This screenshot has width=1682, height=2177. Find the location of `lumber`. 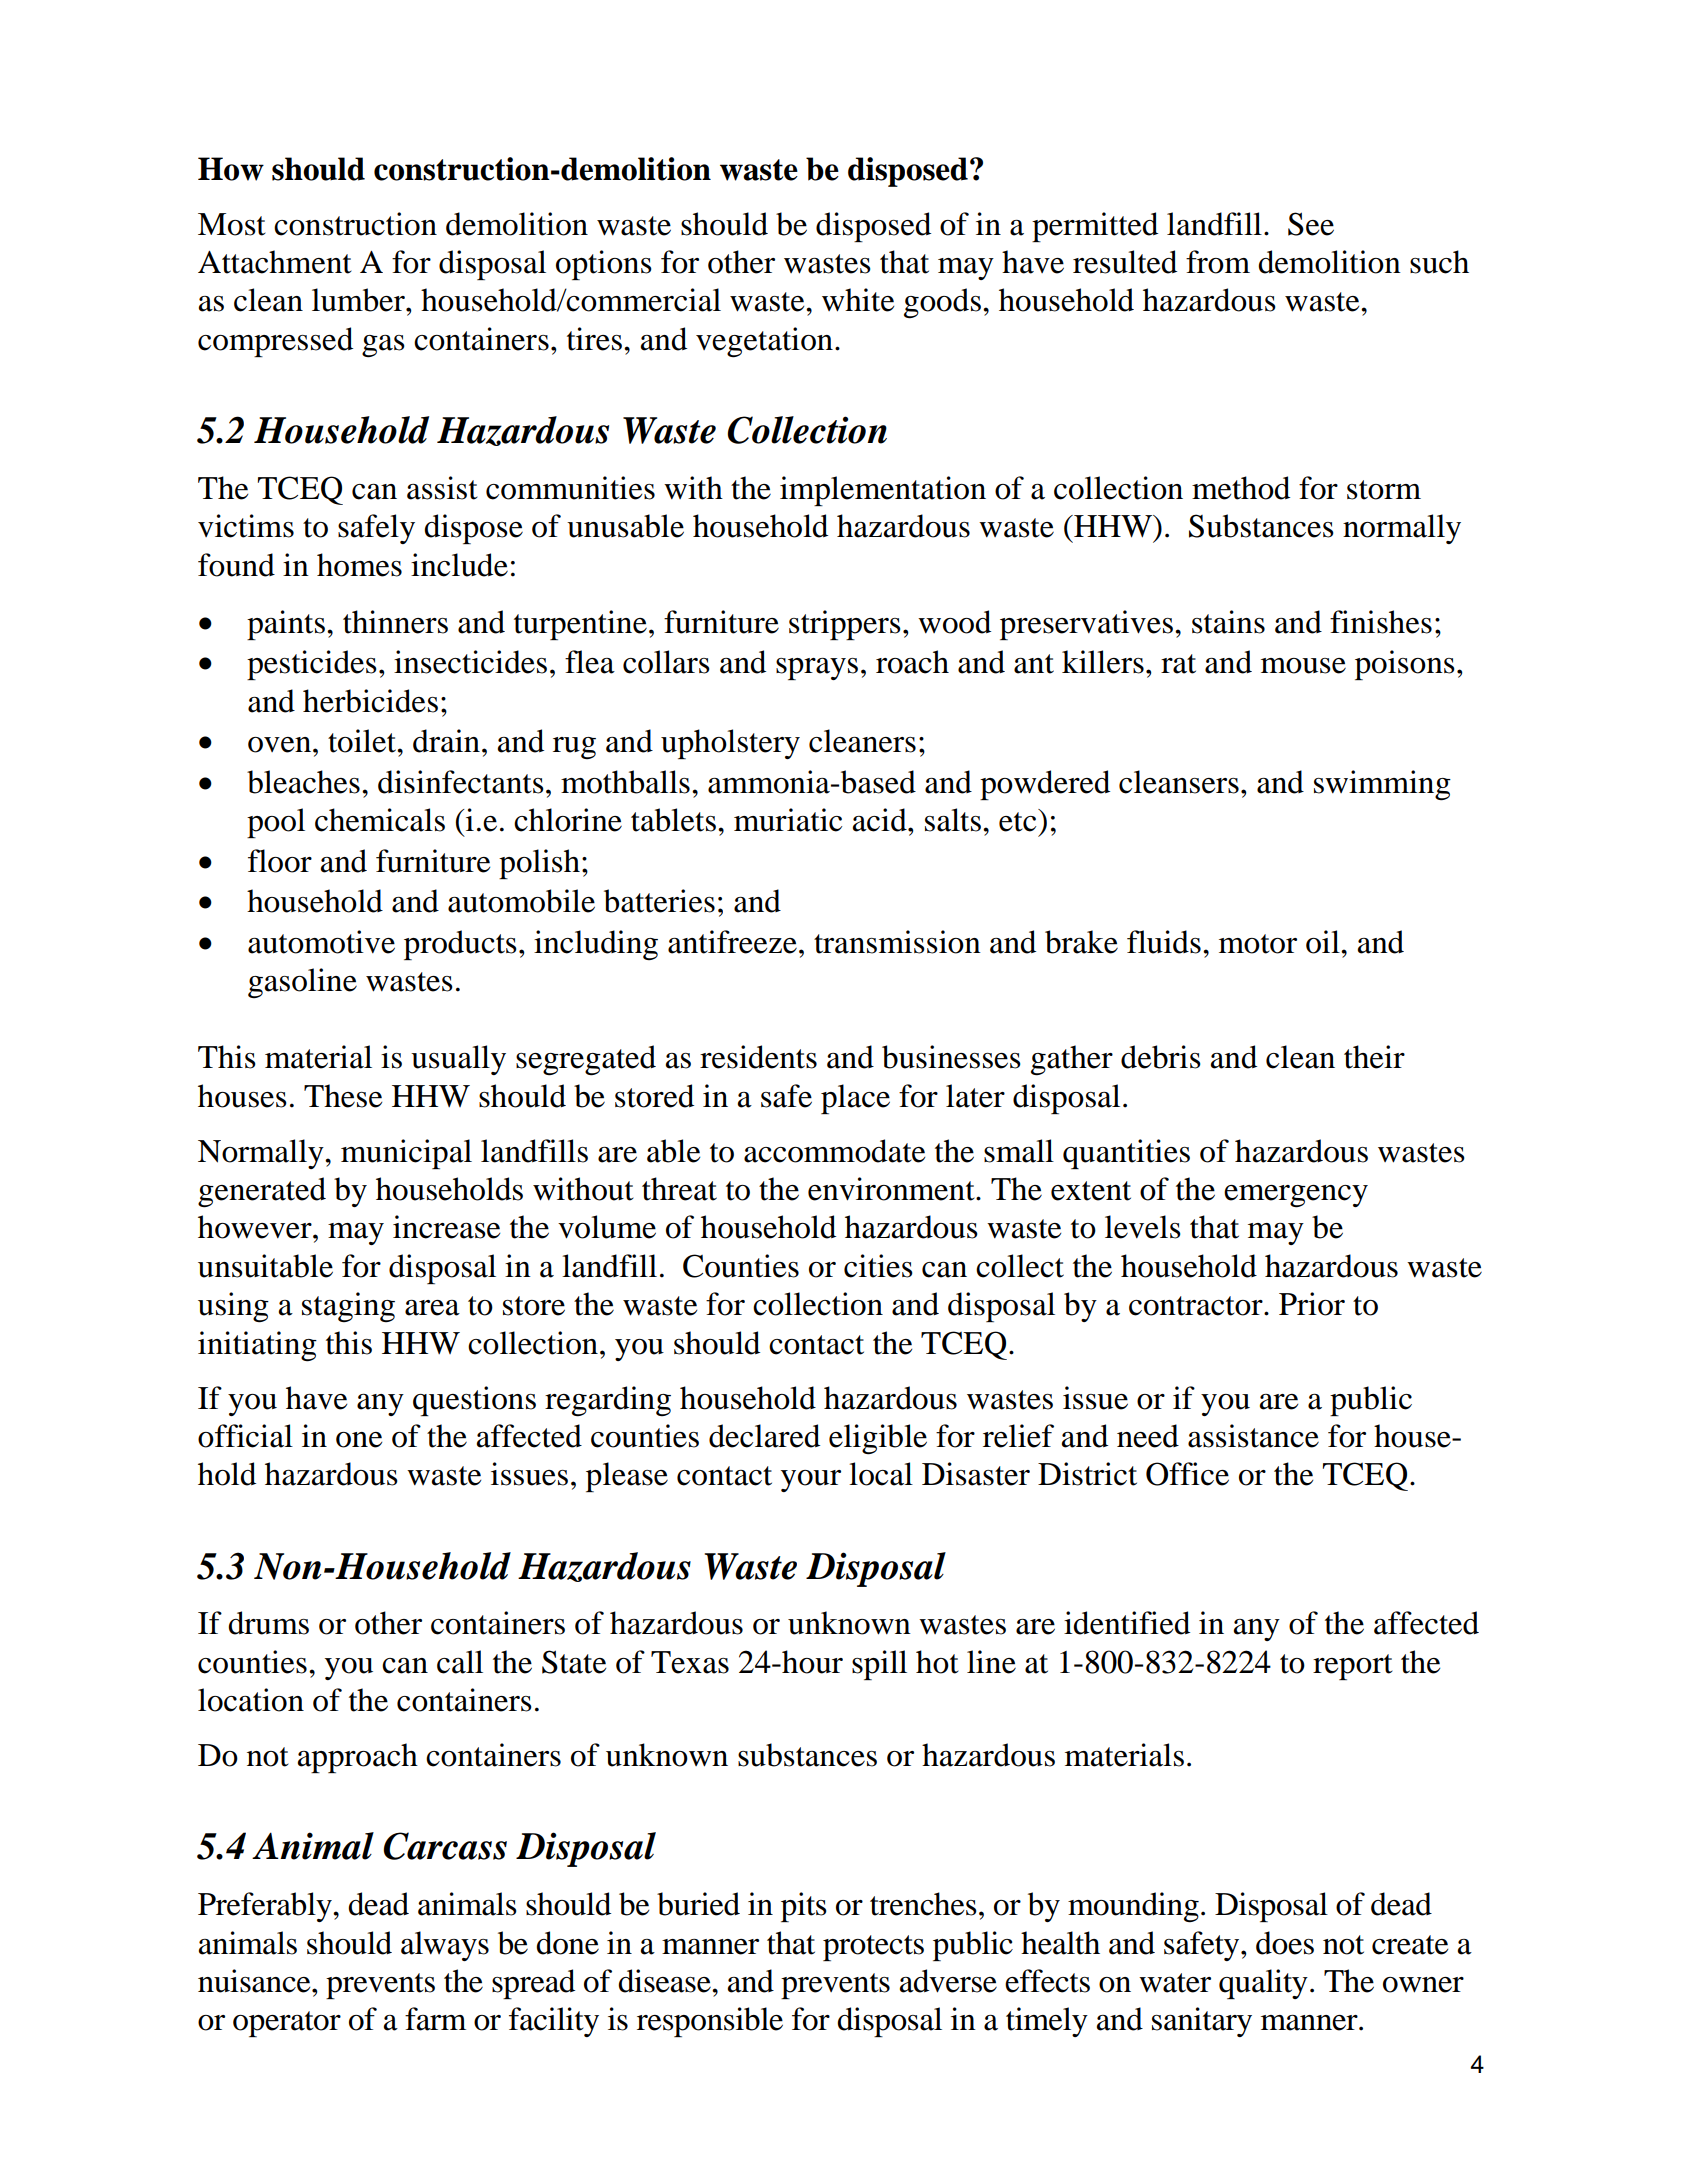

lumber is located at coordinates (359, 300).
